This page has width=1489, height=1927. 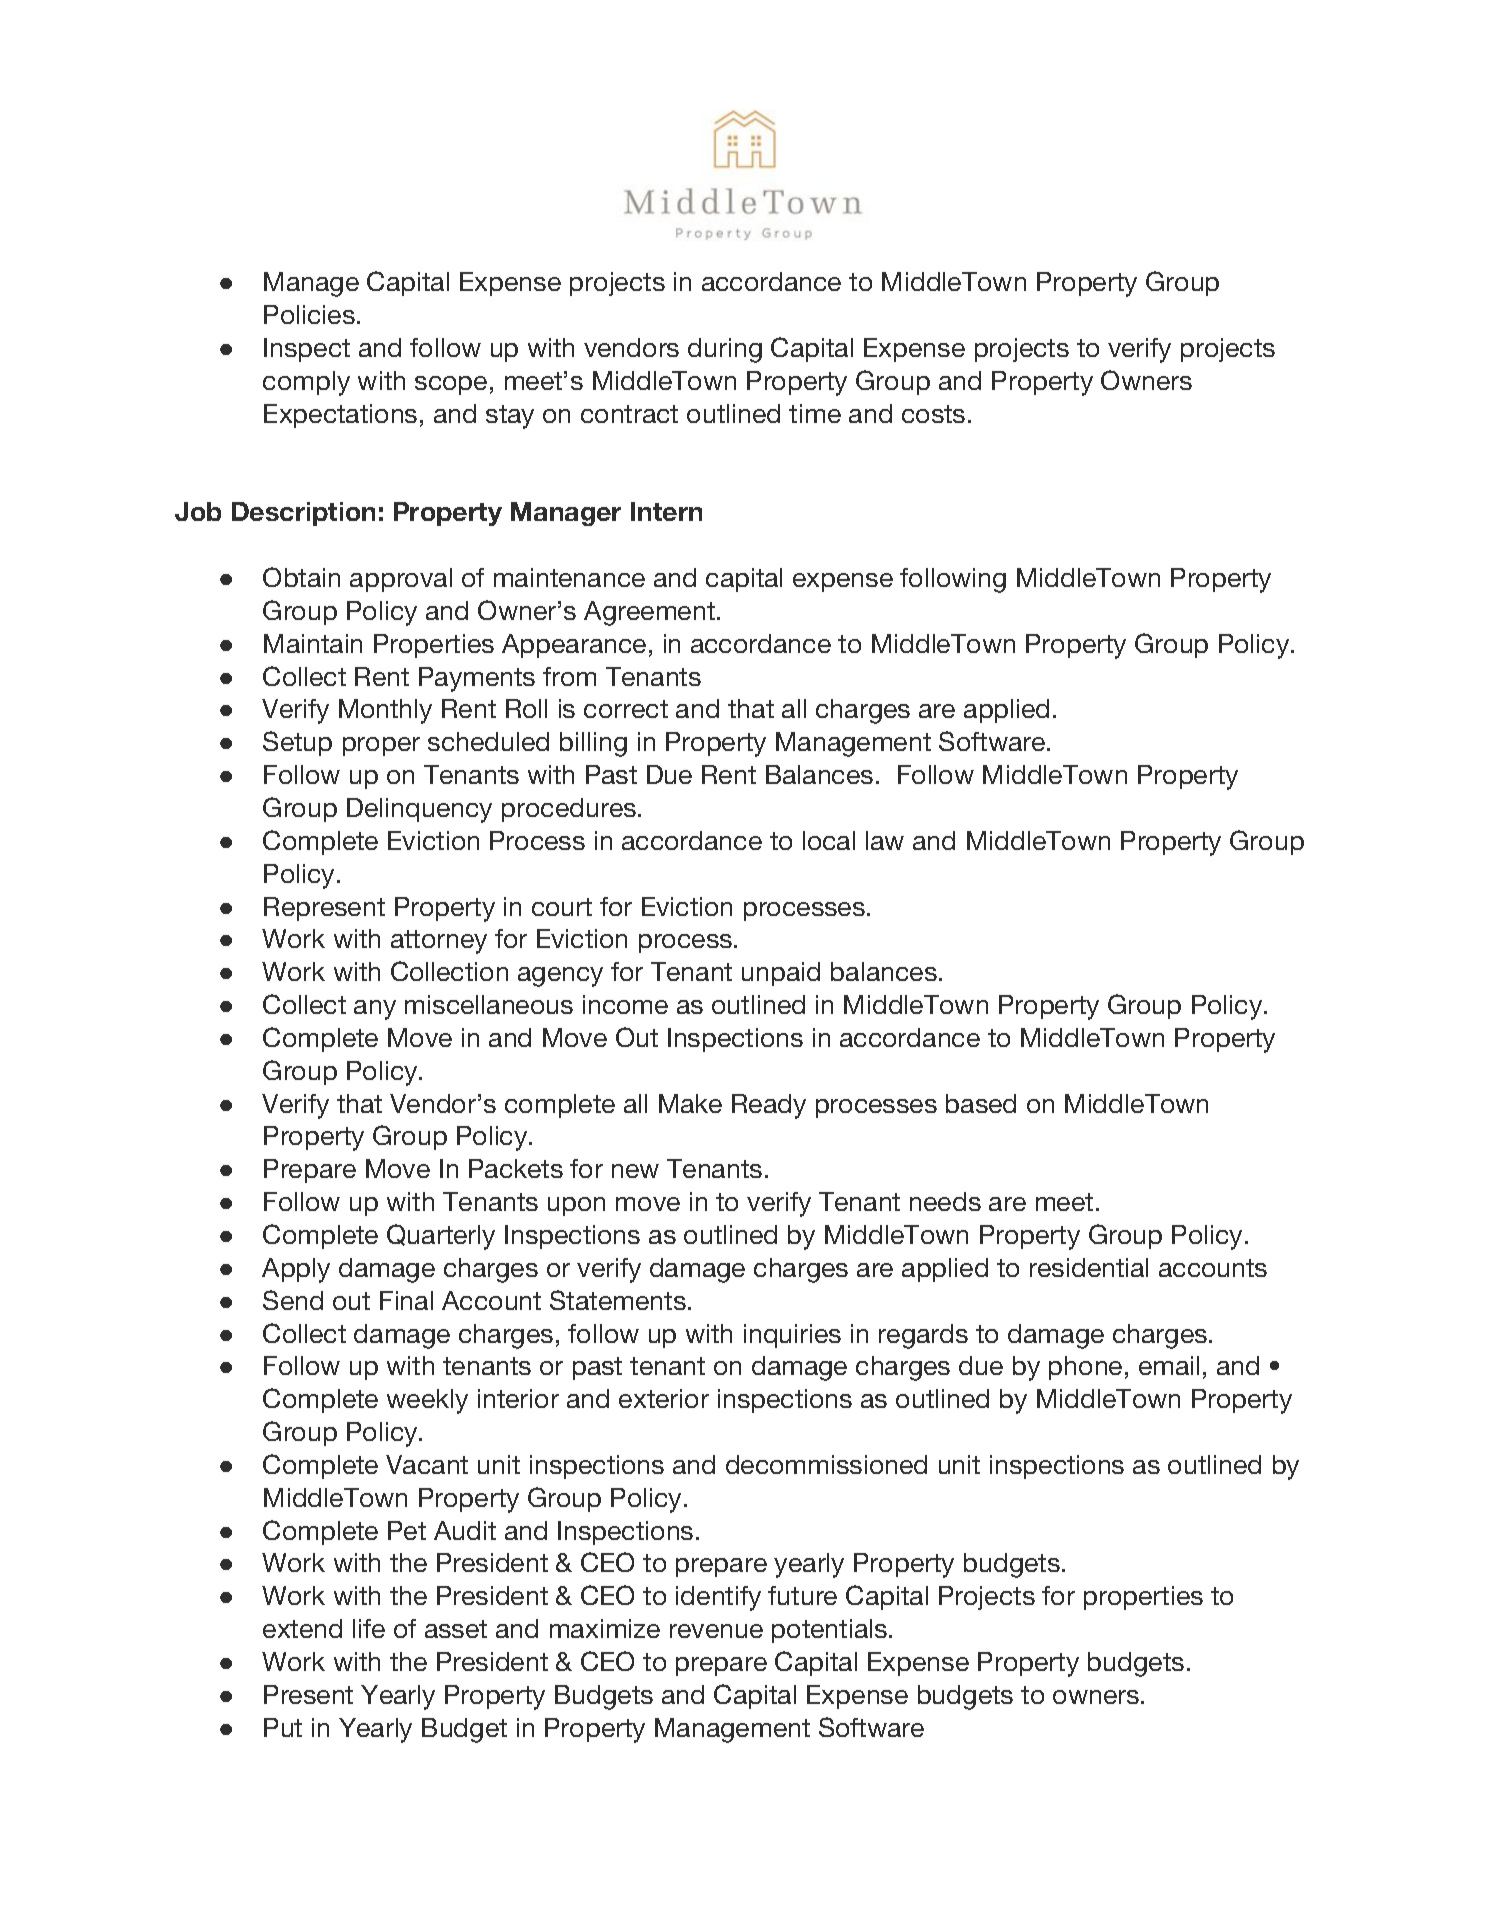 I want to click on any, so click(x=375, y=1010).
